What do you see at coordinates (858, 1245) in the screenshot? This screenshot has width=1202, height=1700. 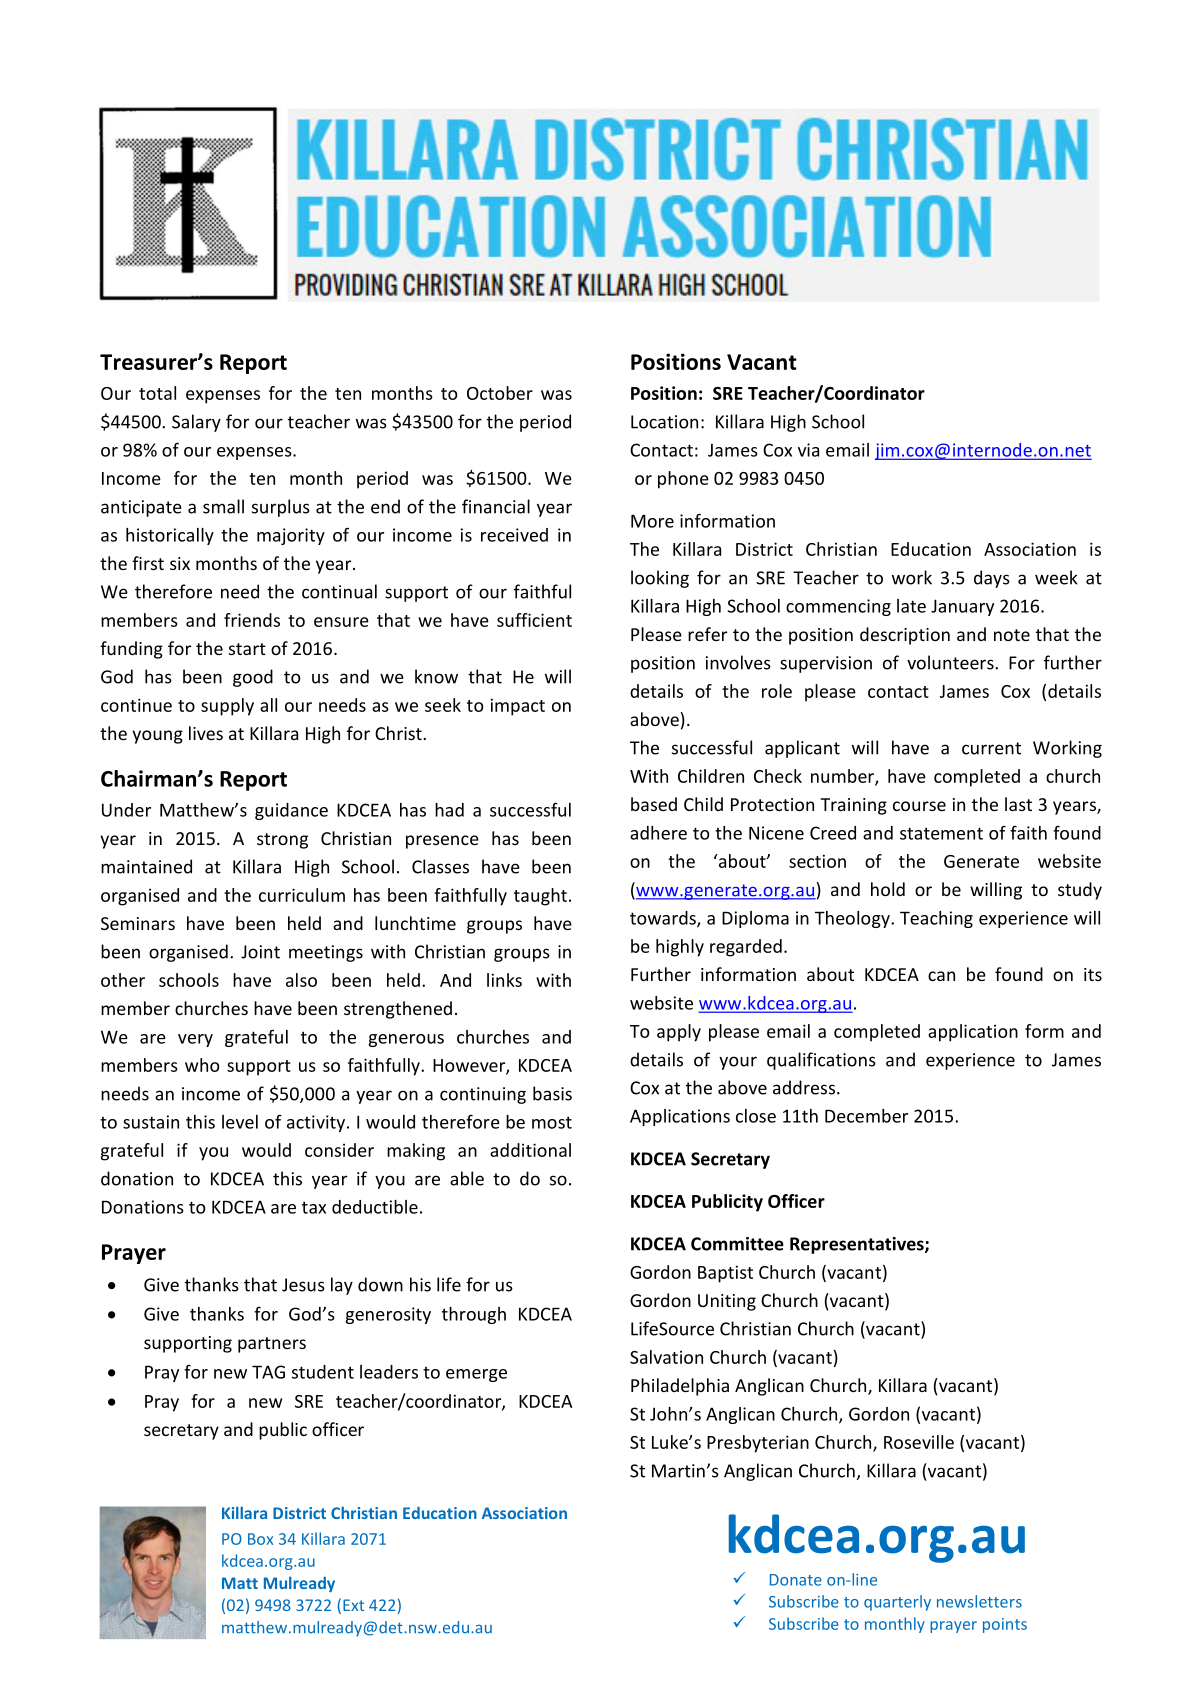 I see `Representatives` at bounding box center [858, 1245].
